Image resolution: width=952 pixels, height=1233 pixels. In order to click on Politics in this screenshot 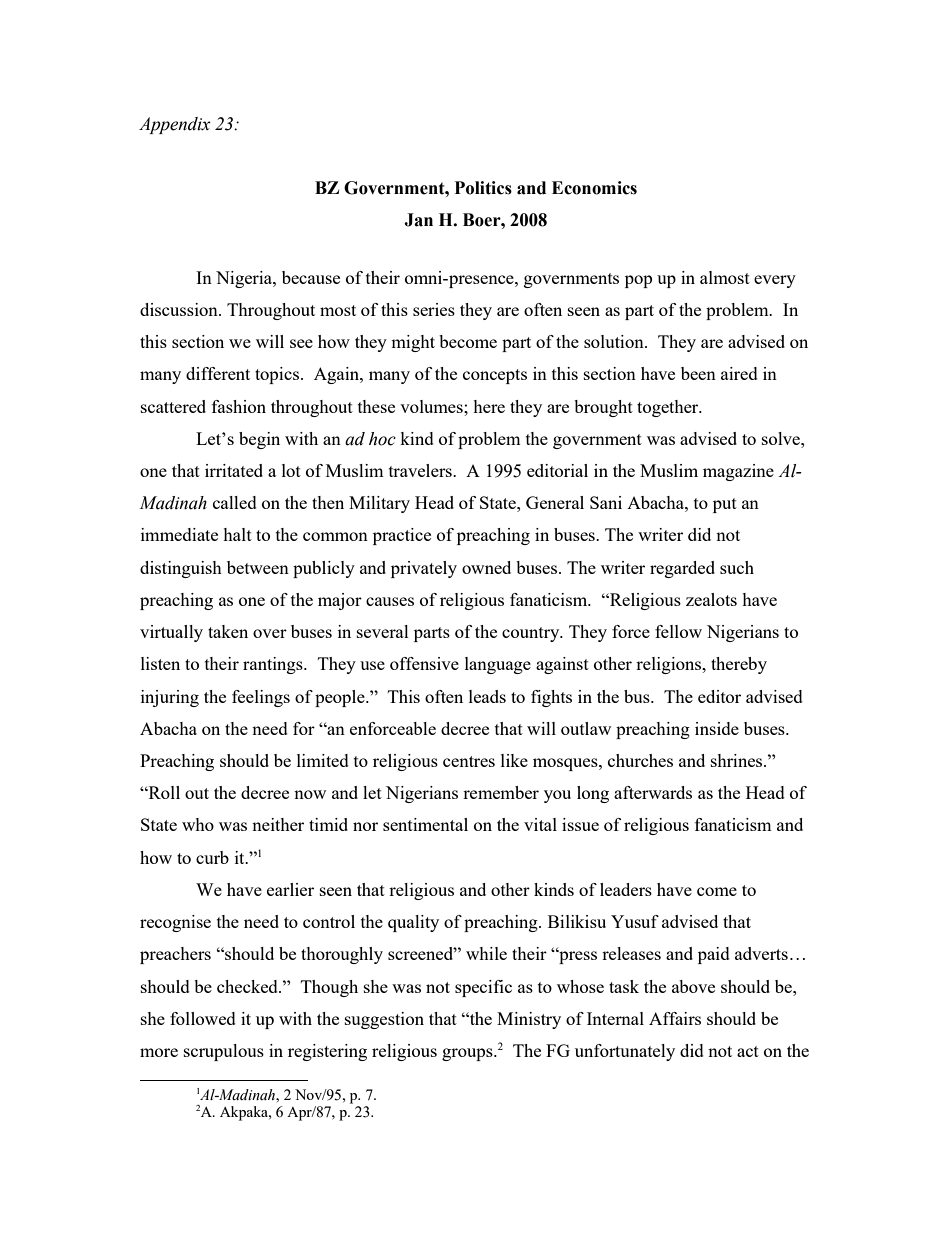, I will do `click(483, 188)`.
